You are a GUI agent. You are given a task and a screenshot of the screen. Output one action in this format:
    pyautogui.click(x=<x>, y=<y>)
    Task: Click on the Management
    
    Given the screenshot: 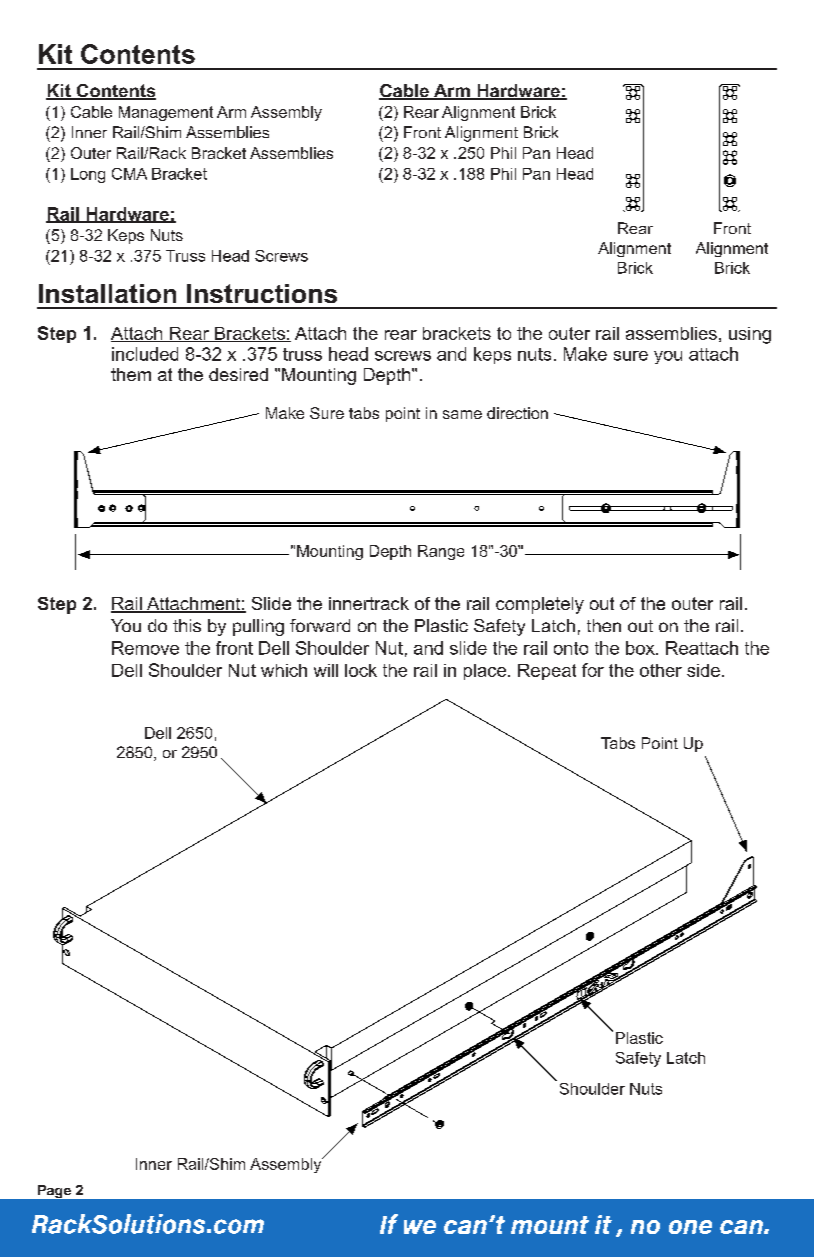 What is the action you would take?
    pyautogui.click(x=166, y=113)
